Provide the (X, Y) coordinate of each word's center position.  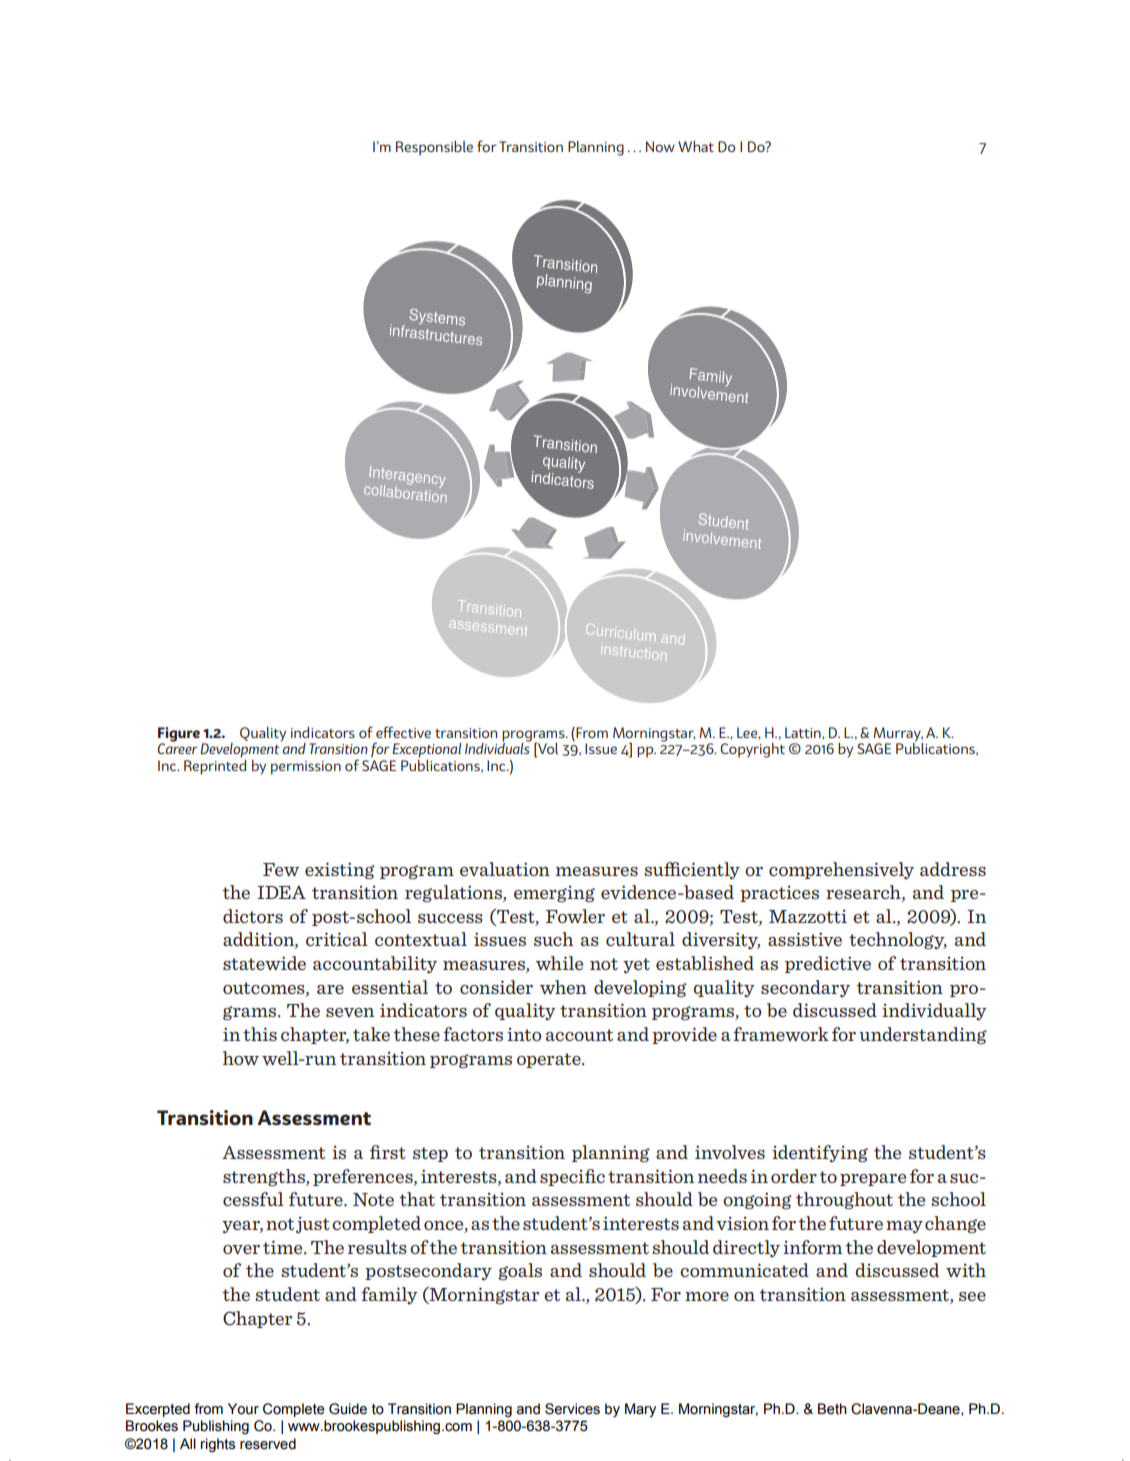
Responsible (434, 148)
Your (243, 1409)
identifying (820, 1154)
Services (572, 1409)
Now (660, 146)
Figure (179, 735)
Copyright (752, 750)
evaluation (505, 869)
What (696, 146)
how (241, 1058)
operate (550, 1060)
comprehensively (841, 870)
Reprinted (215, 766)
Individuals (498, 747)
